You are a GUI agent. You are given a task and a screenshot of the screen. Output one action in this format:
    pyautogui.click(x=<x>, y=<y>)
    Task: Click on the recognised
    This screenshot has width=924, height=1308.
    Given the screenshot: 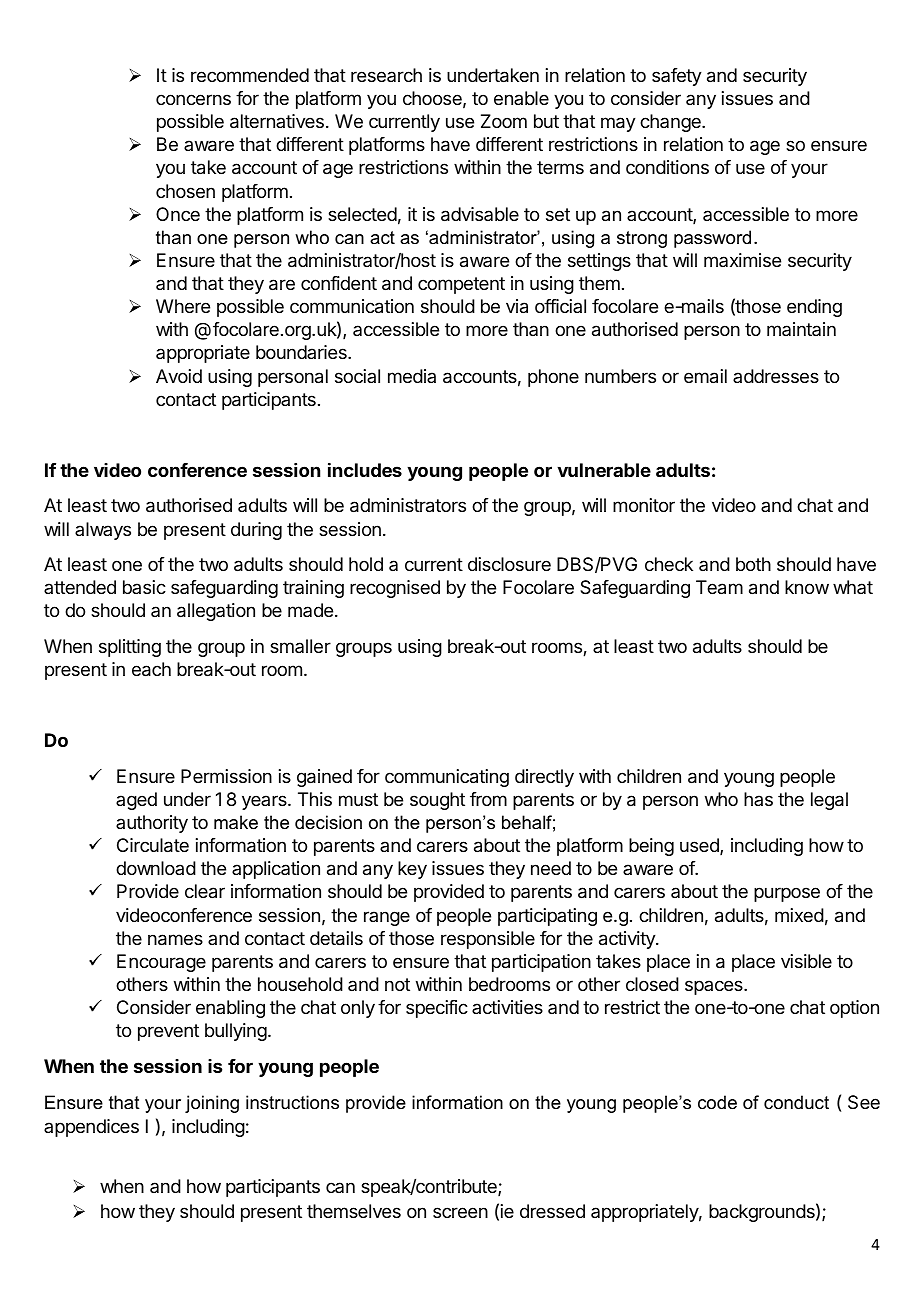 What is the action you would take?
    pyautogui.click(x=395, y=589)
